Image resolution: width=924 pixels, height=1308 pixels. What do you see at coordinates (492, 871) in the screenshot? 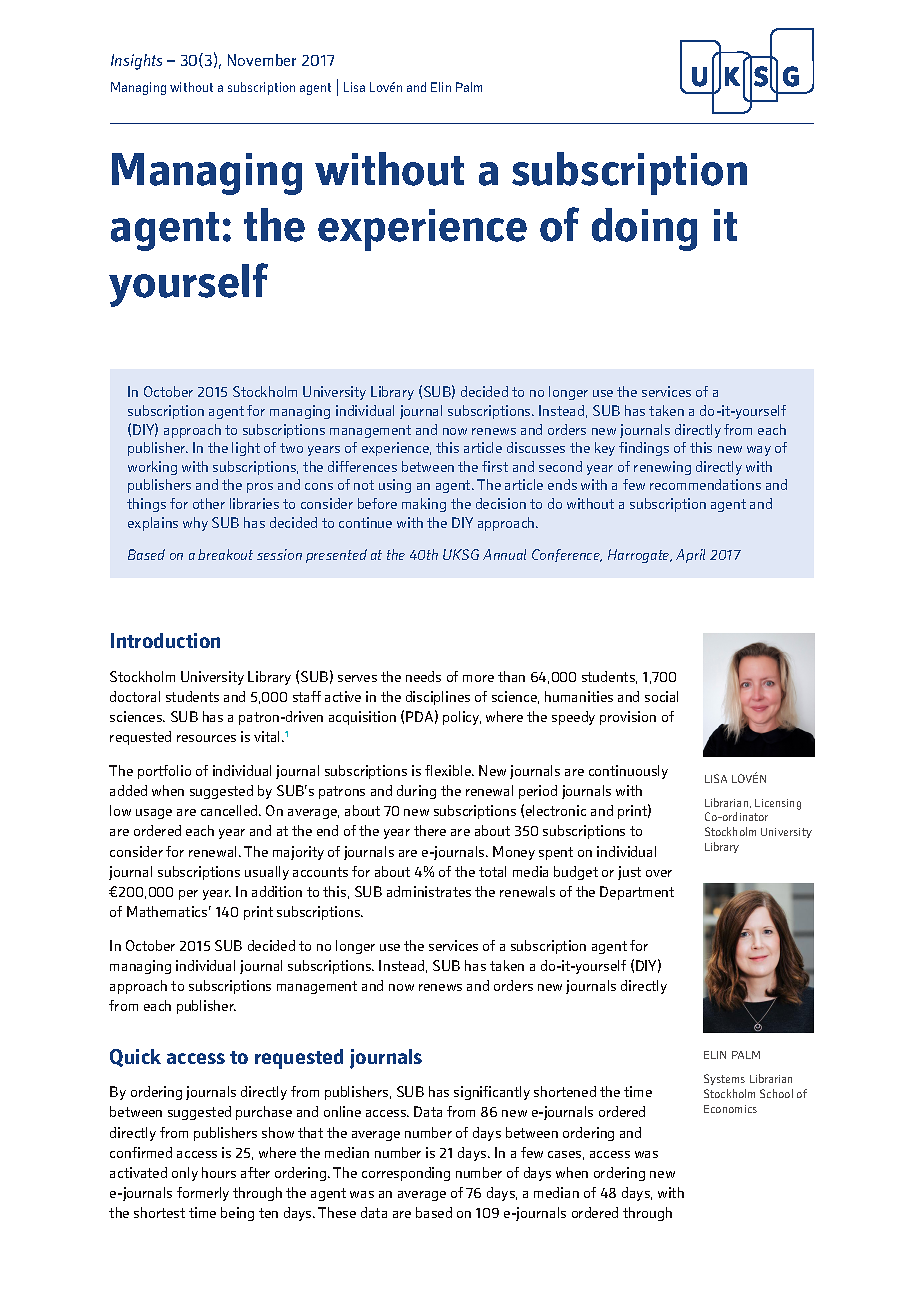
I see `total` at bounding box center [492, 871].
